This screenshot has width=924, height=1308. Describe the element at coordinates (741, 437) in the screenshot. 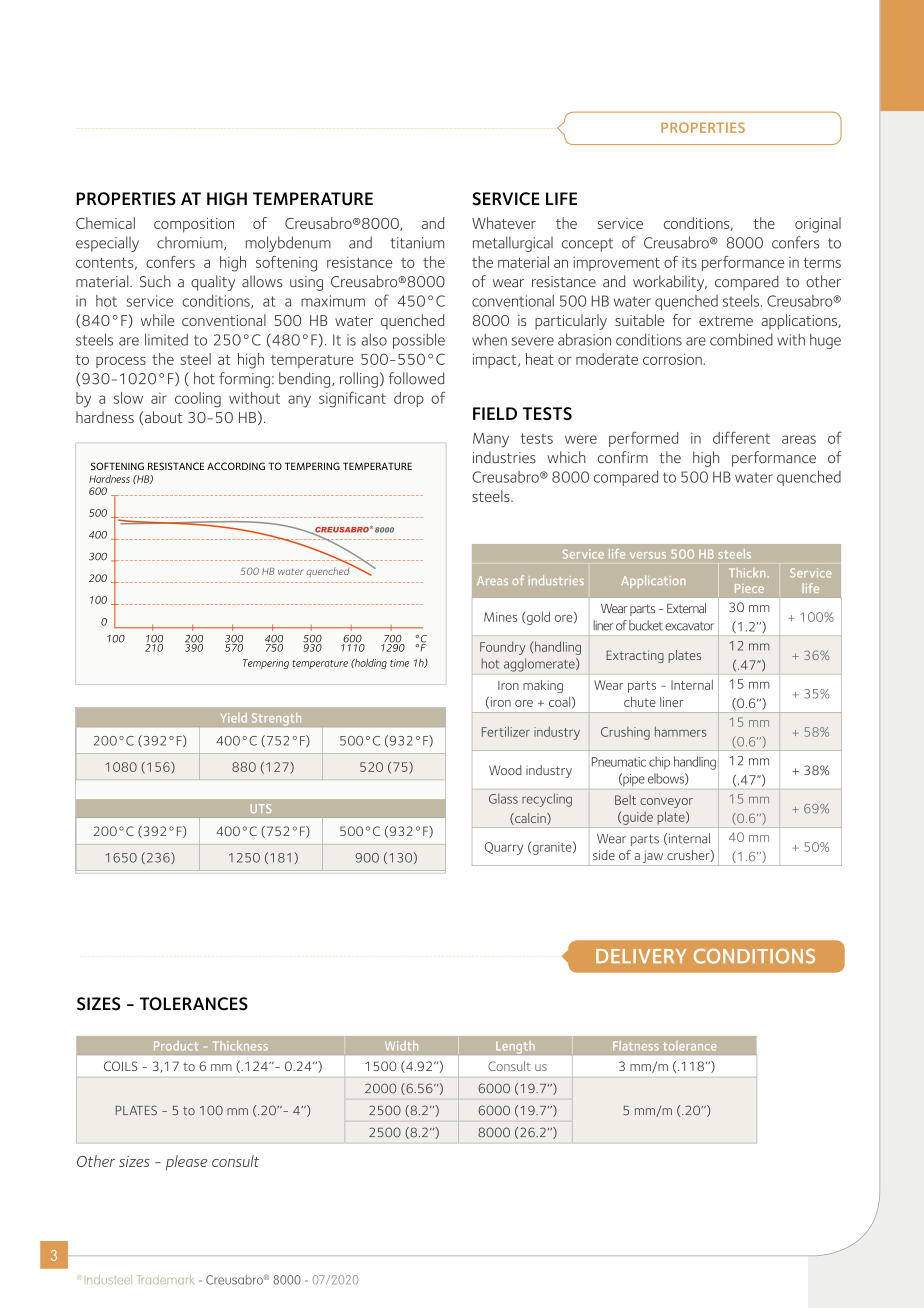

I see `different` at that location.
